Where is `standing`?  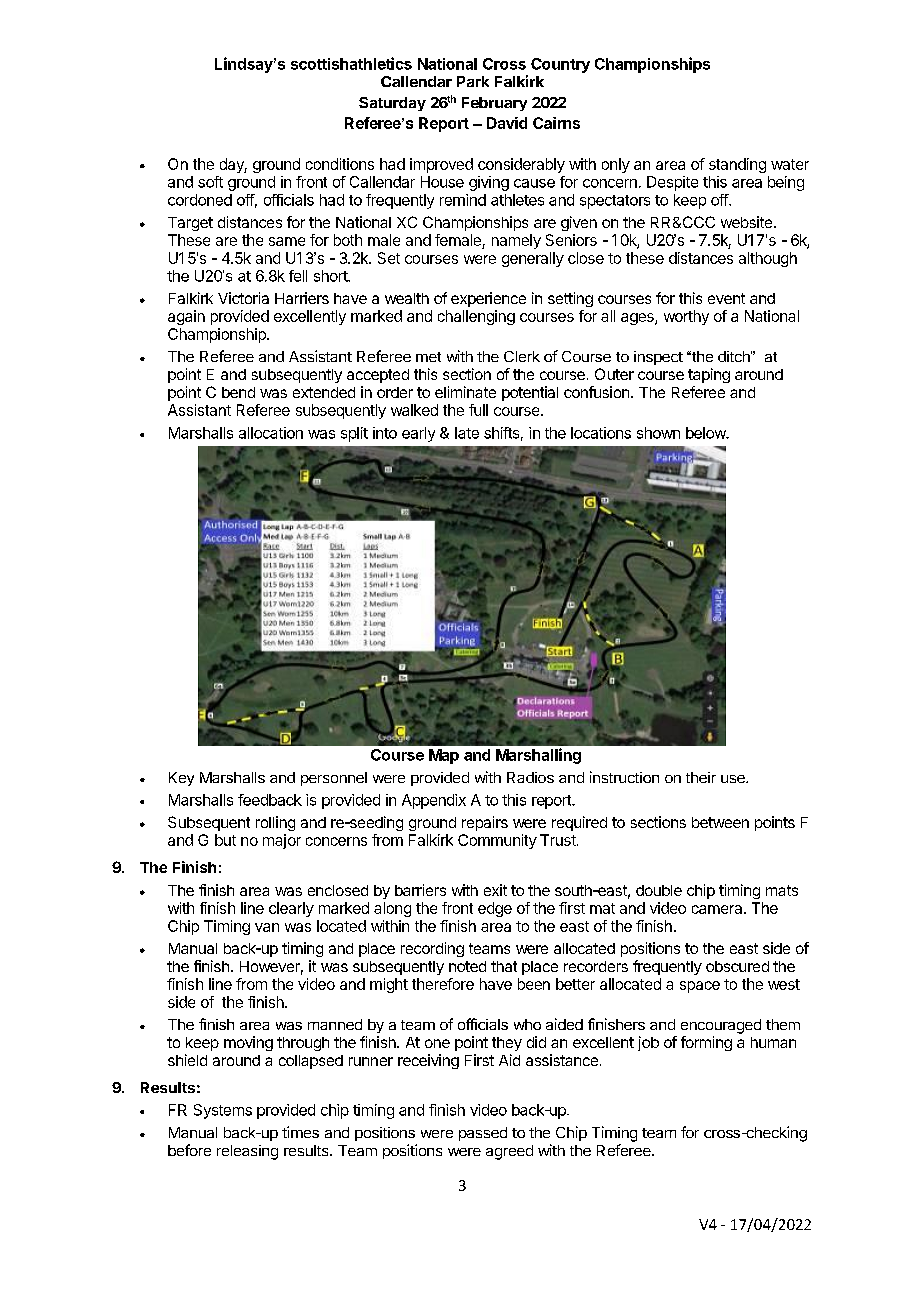
standing is located at coordinates (737, 165).
